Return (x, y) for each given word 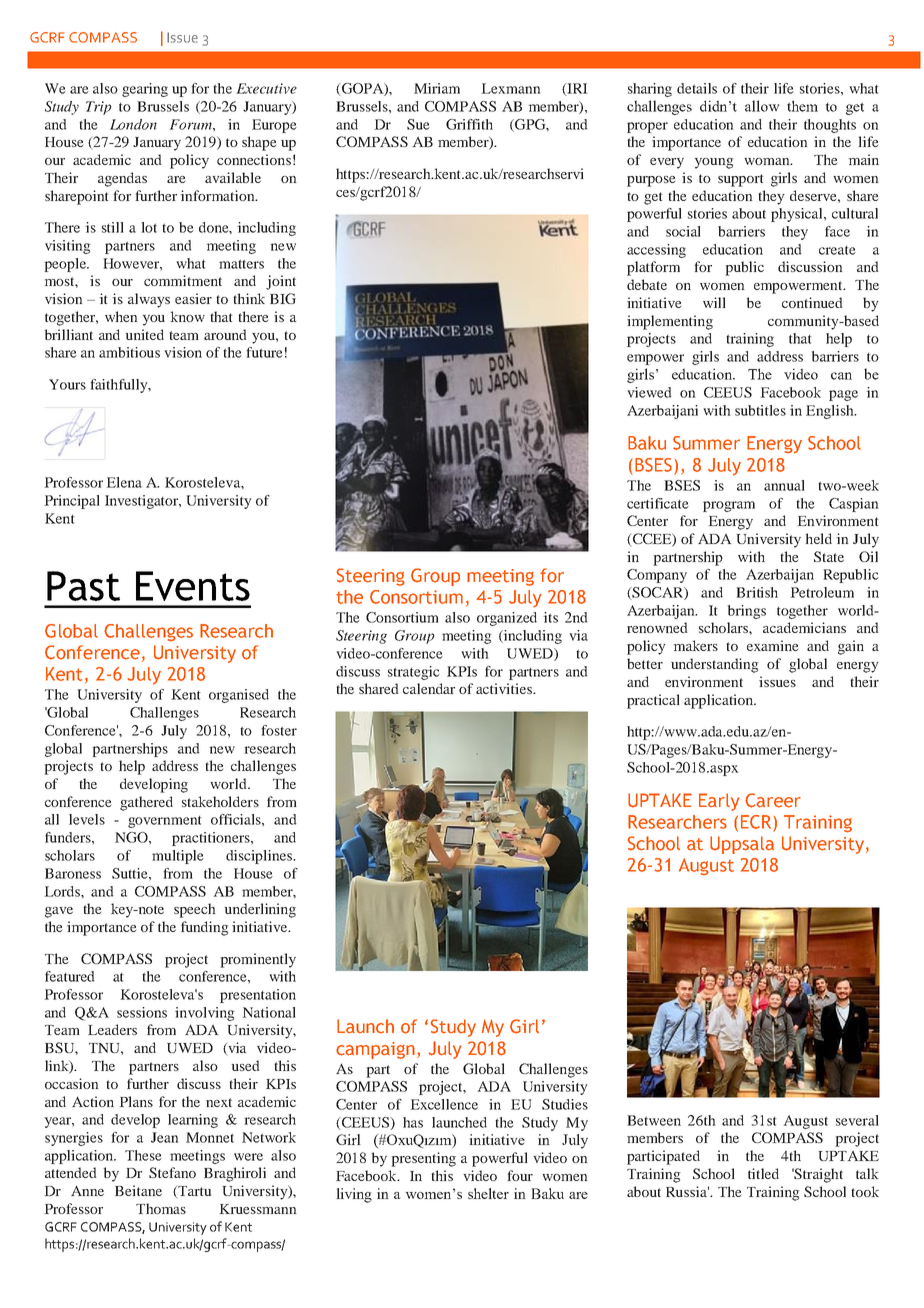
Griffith (469, 124)
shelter (488, 1193)
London (133, 124)
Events (193, 586)
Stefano (172, 1172)
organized (507, 619)
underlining (260, 910)
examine (772, 645)
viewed (649, 392)
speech (195, 910)
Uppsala (742, 845)
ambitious (129, 352)
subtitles (760, 410)
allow (762, 106)
